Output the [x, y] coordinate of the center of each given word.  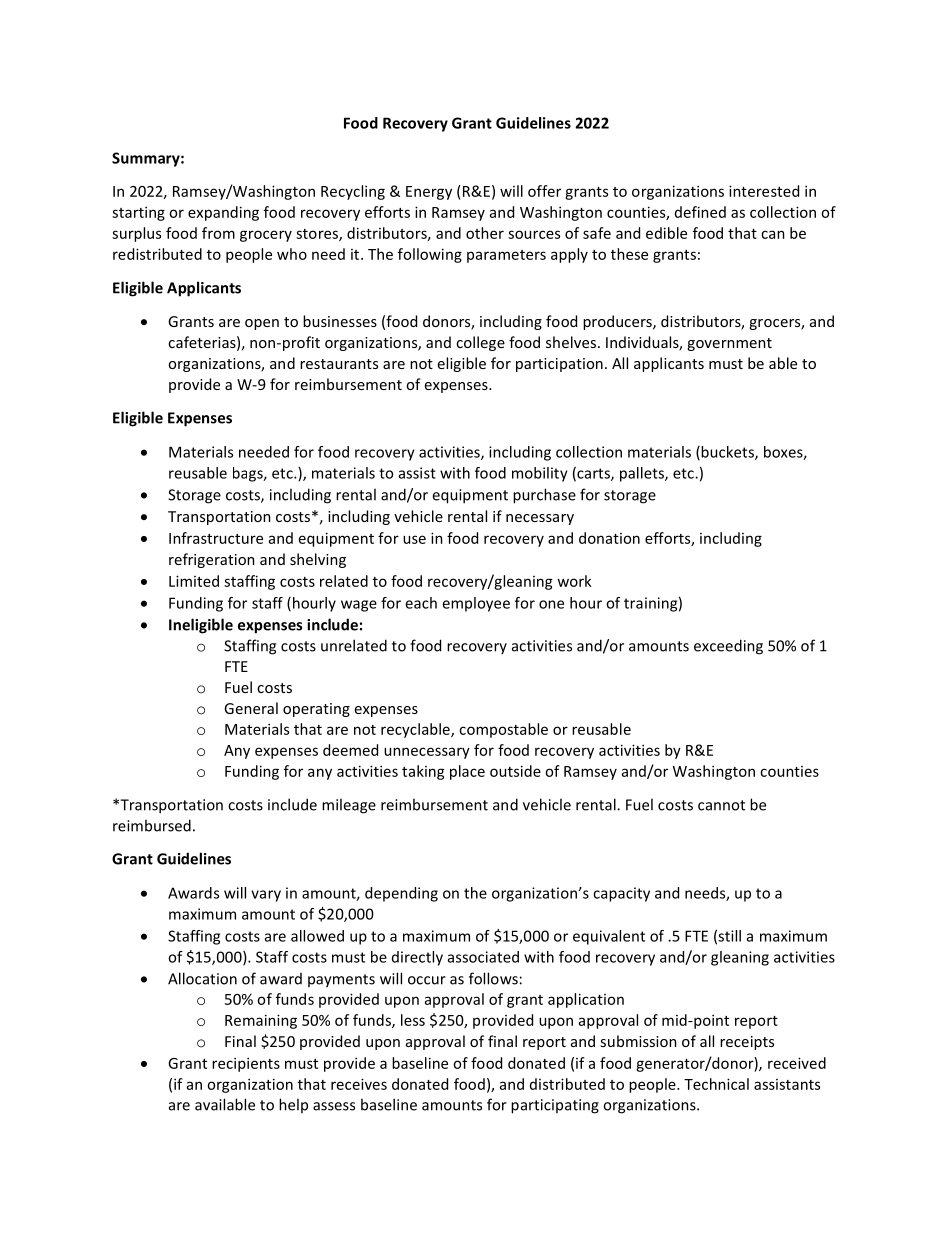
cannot [721, 805]
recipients [246, 1064]
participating [555, 1106]
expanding [223, 213]
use [414, 539]
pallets [643, 474]
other [485, 233]
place [467, 772]
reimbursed [152, 825]
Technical [716, 1084]
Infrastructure [216, 538]
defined [700, 212]
